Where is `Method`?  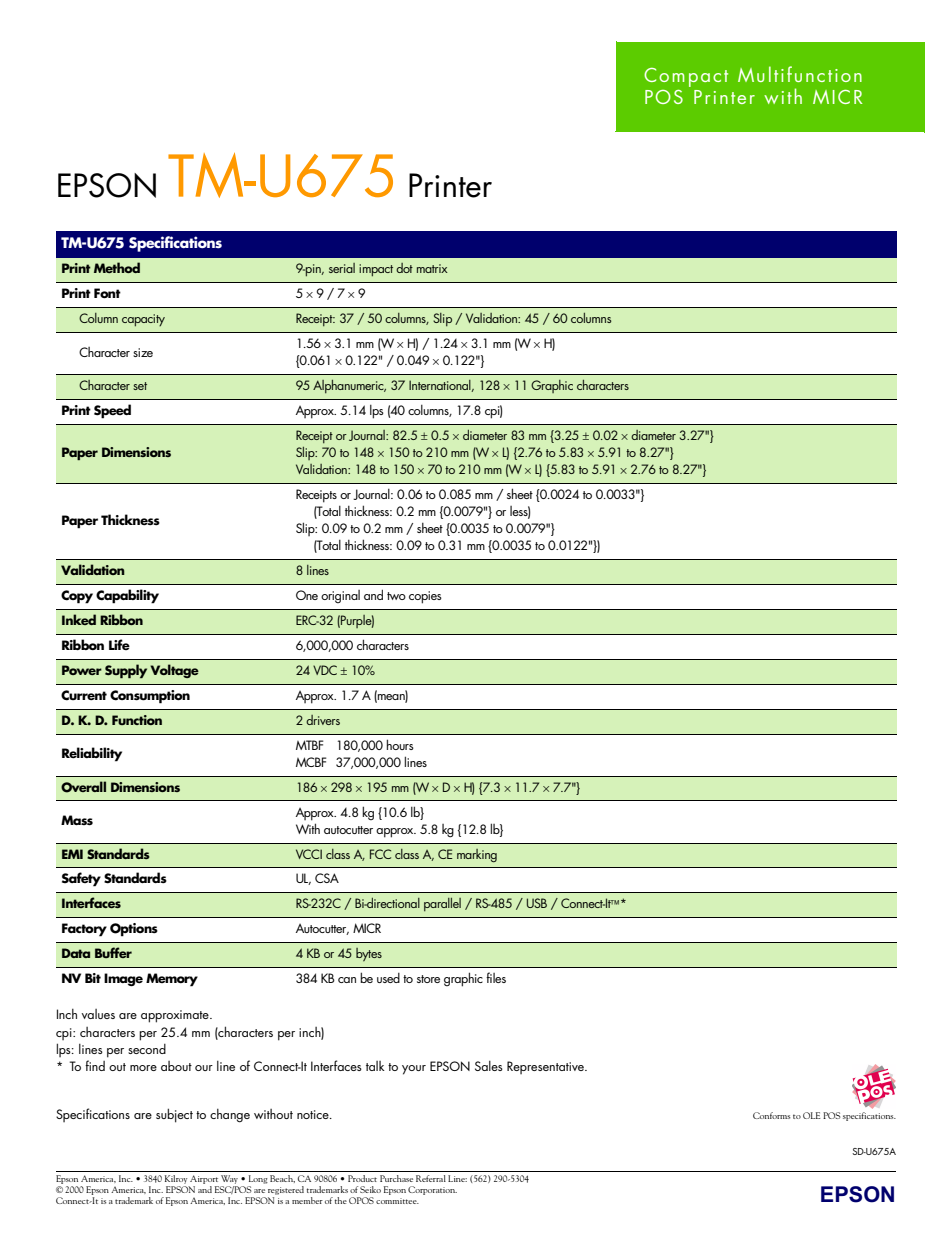
Method is located at coordinates (117, 267).
